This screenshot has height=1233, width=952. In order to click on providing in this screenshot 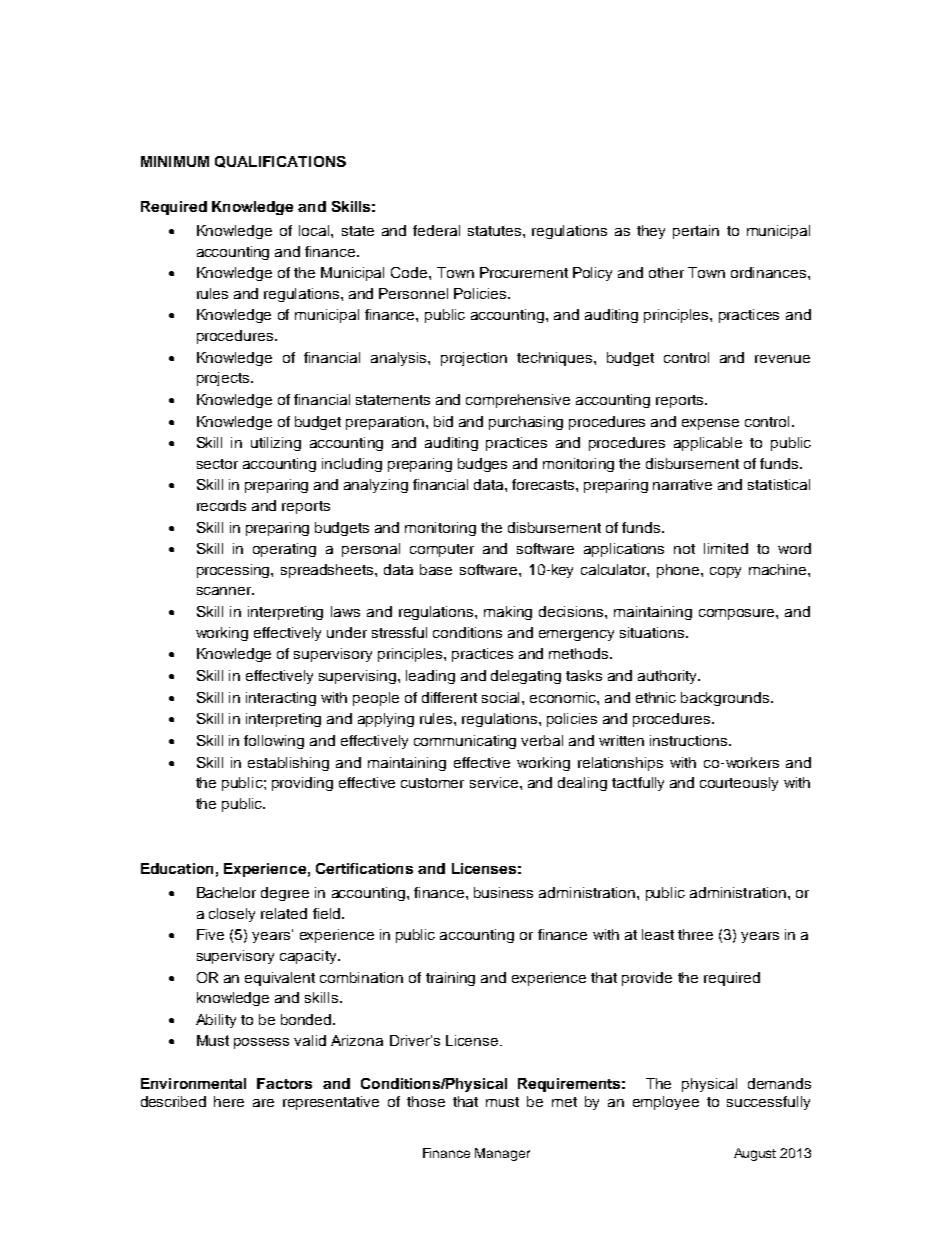, I will do `click(302, 784)`.
